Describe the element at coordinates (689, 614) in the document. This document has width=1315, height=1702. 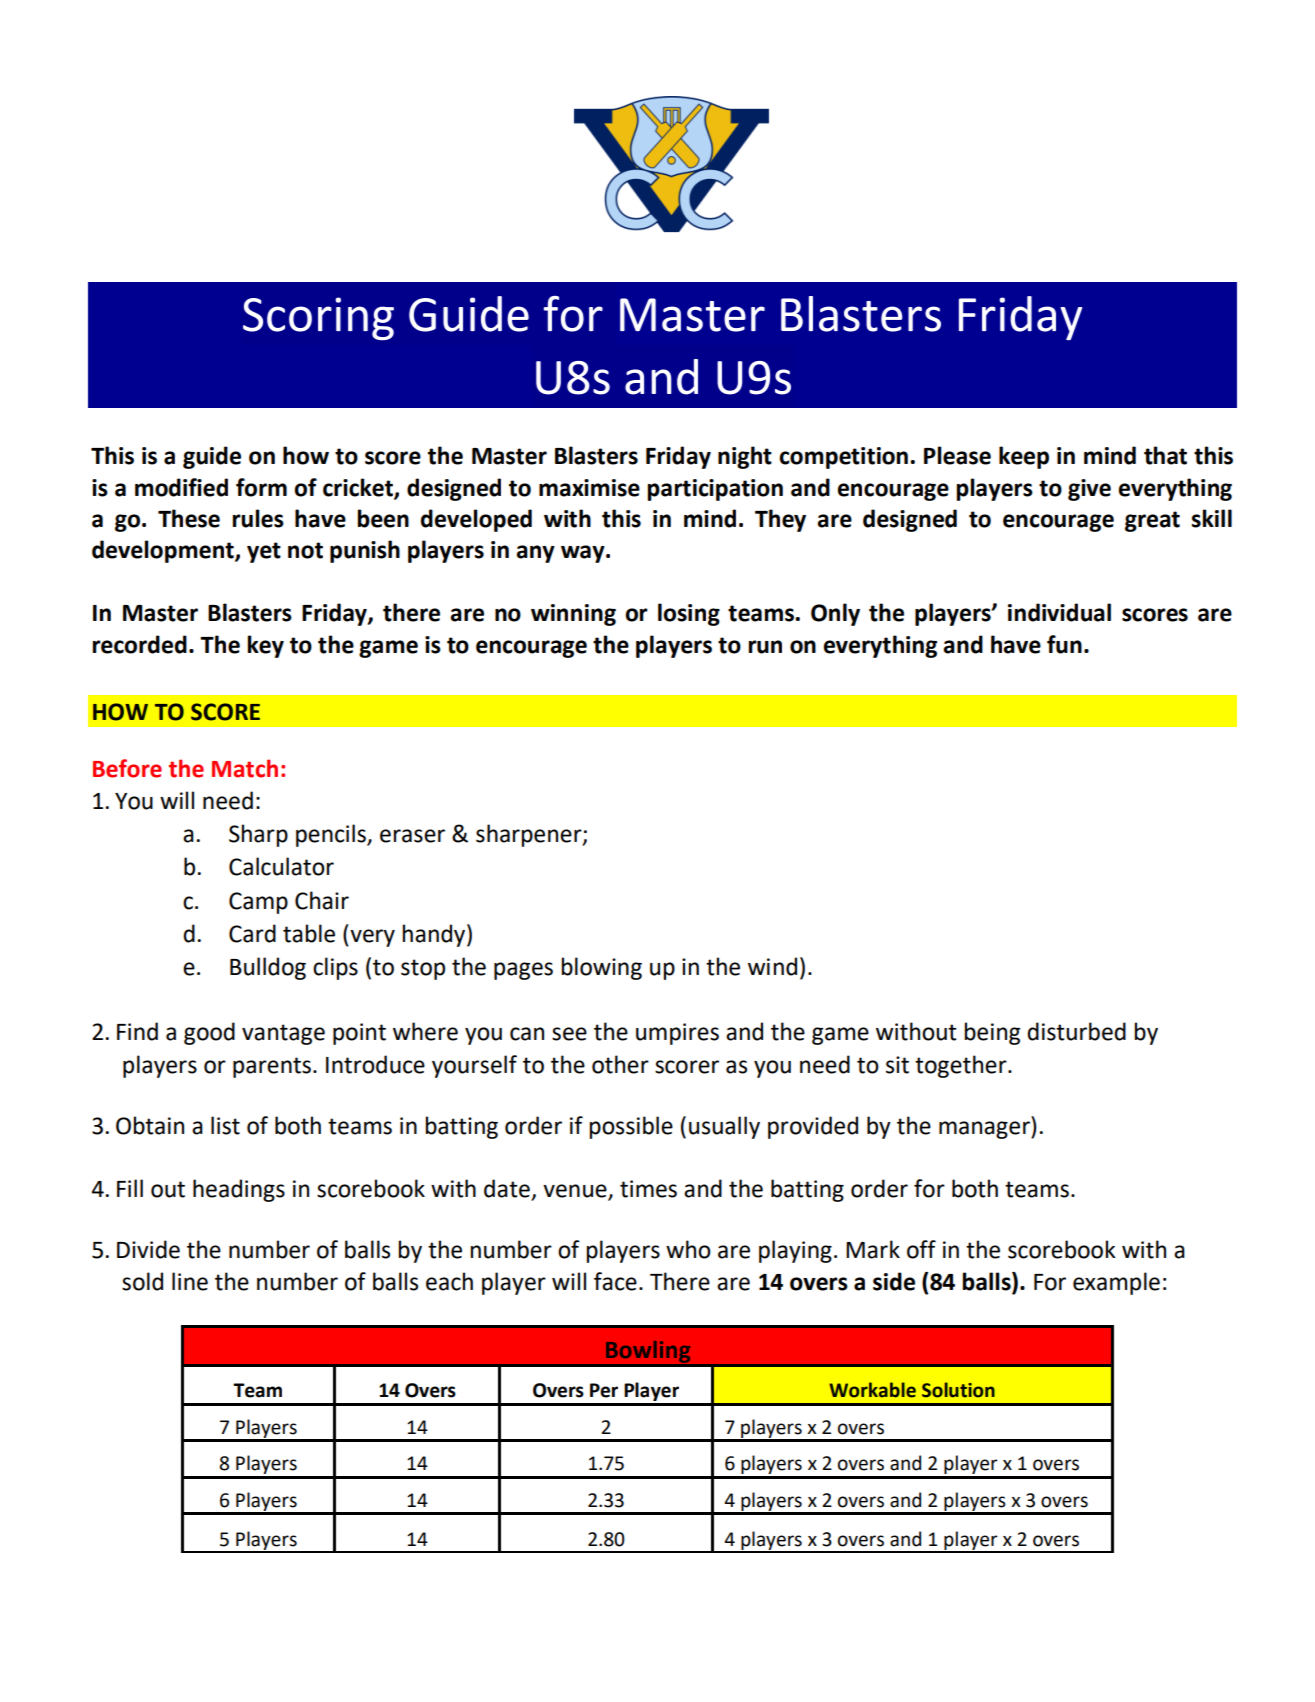
I see `losing` at that location.
